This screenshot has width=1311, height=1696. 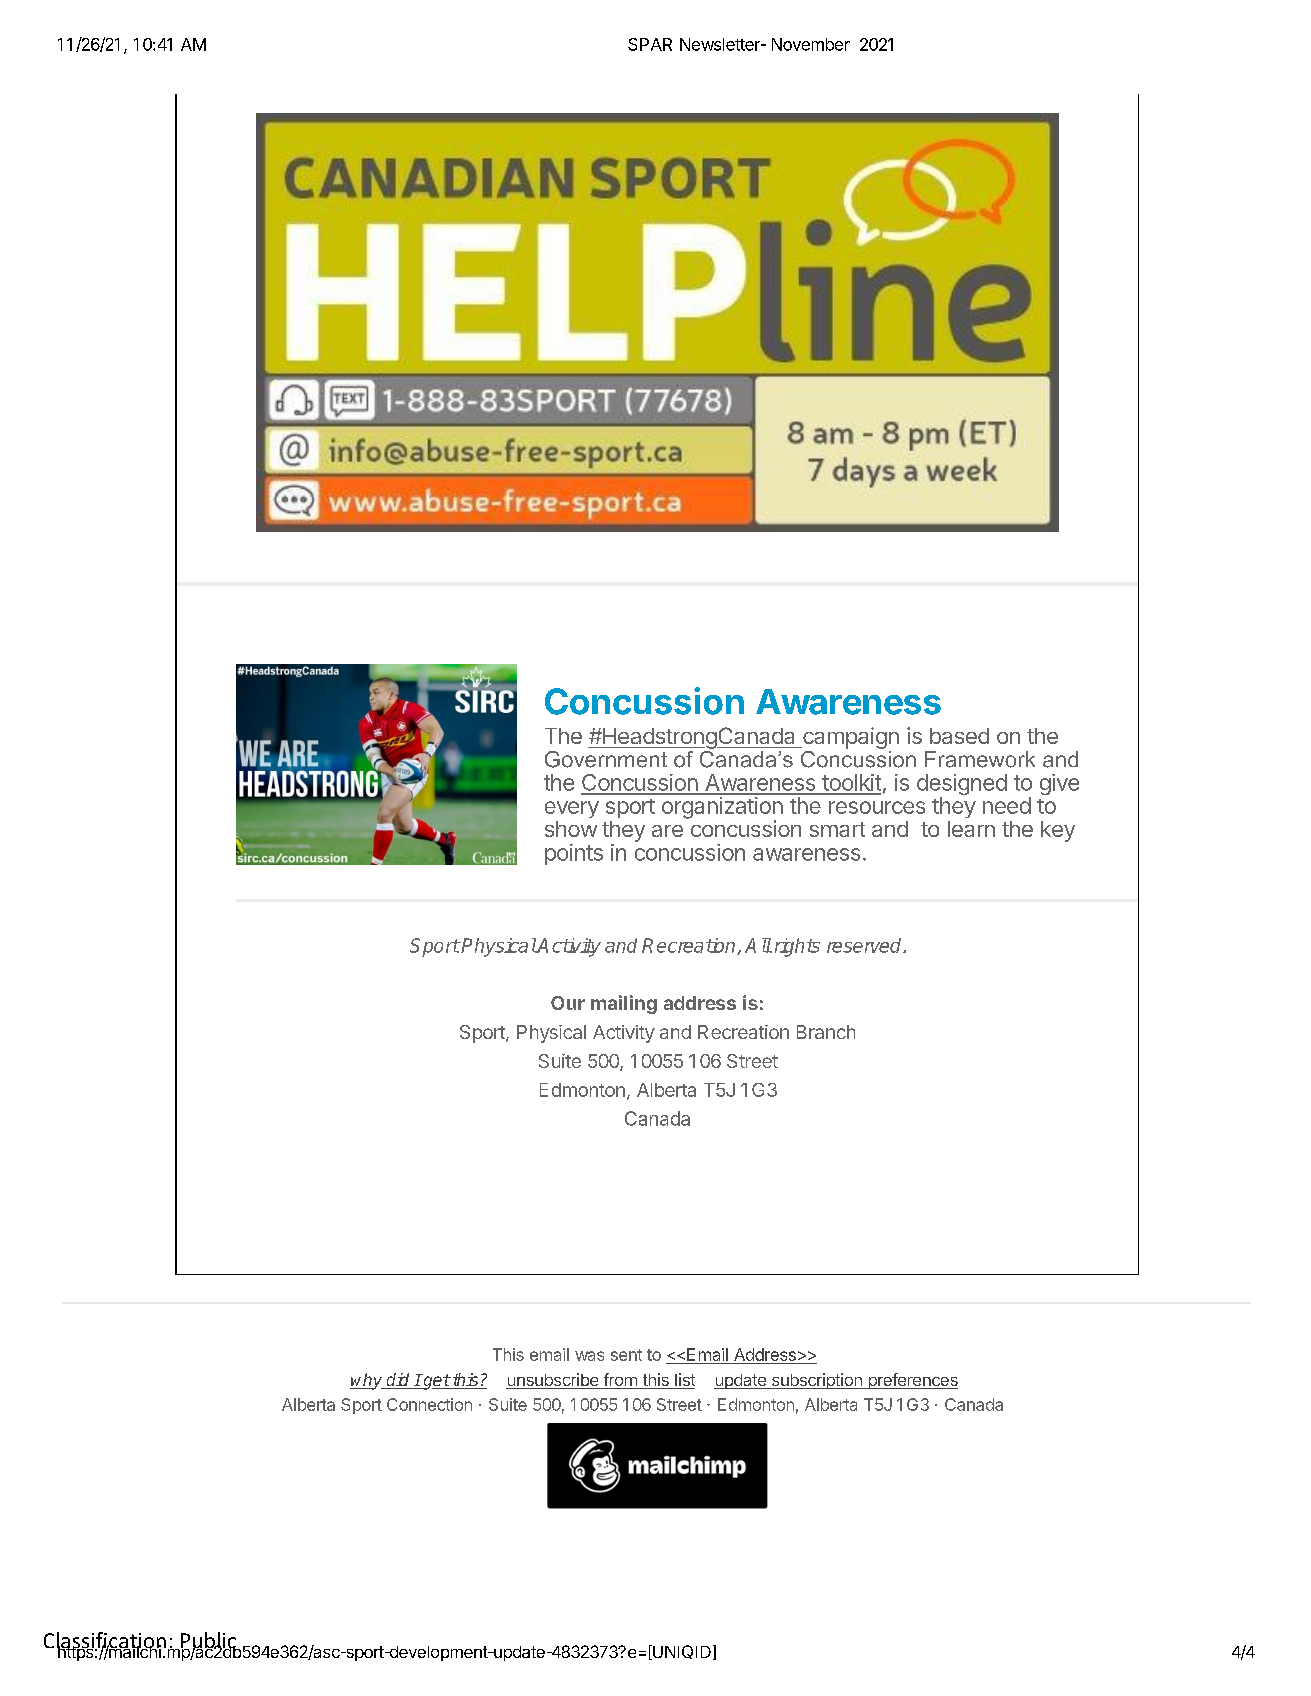 I want to click on show, so click(x=571, y=829).
